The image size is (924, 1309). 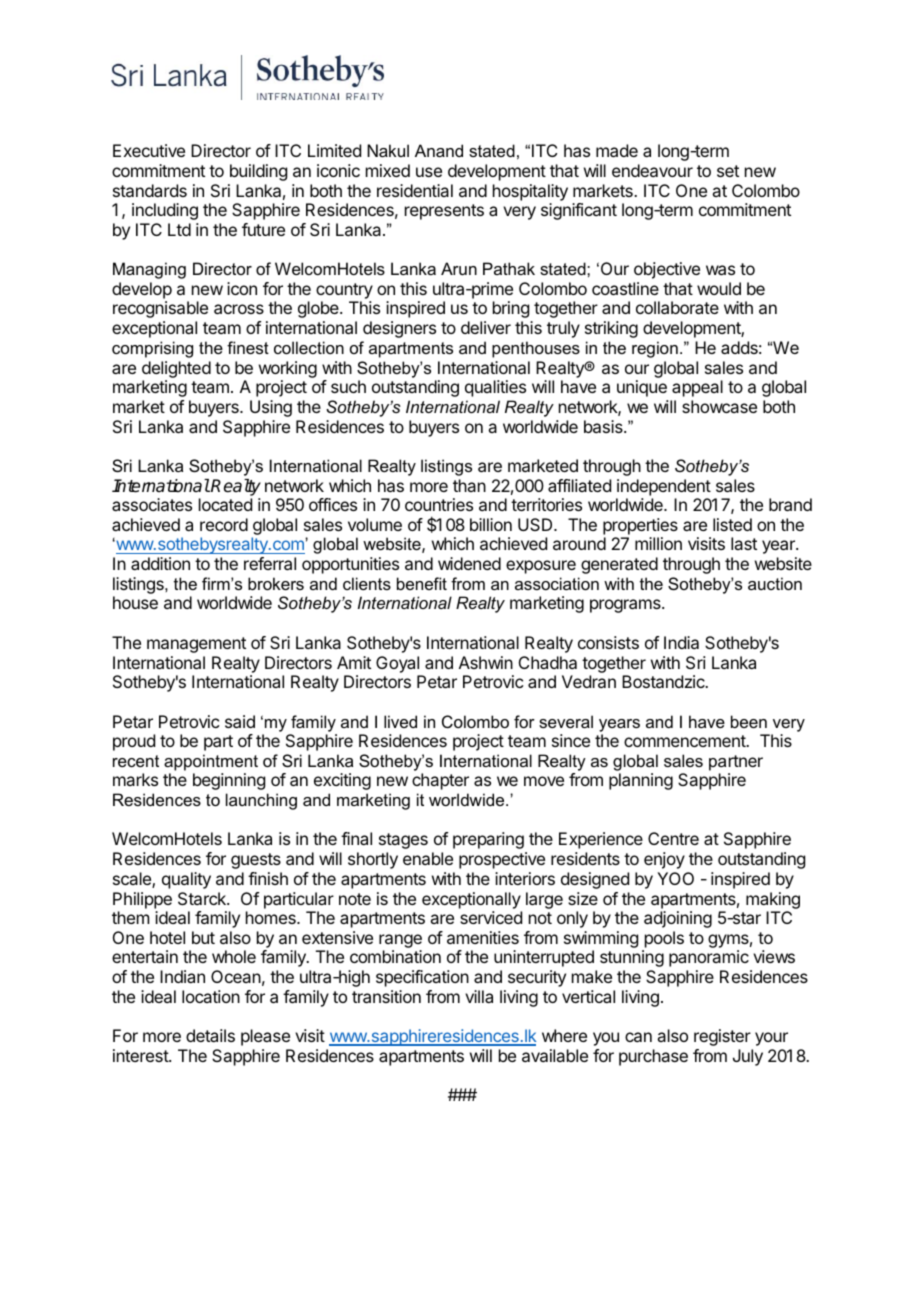 What do you see at coordinates (229, 781) in the screenshot?
I see `beginning` at bounding box center [229, 781].
